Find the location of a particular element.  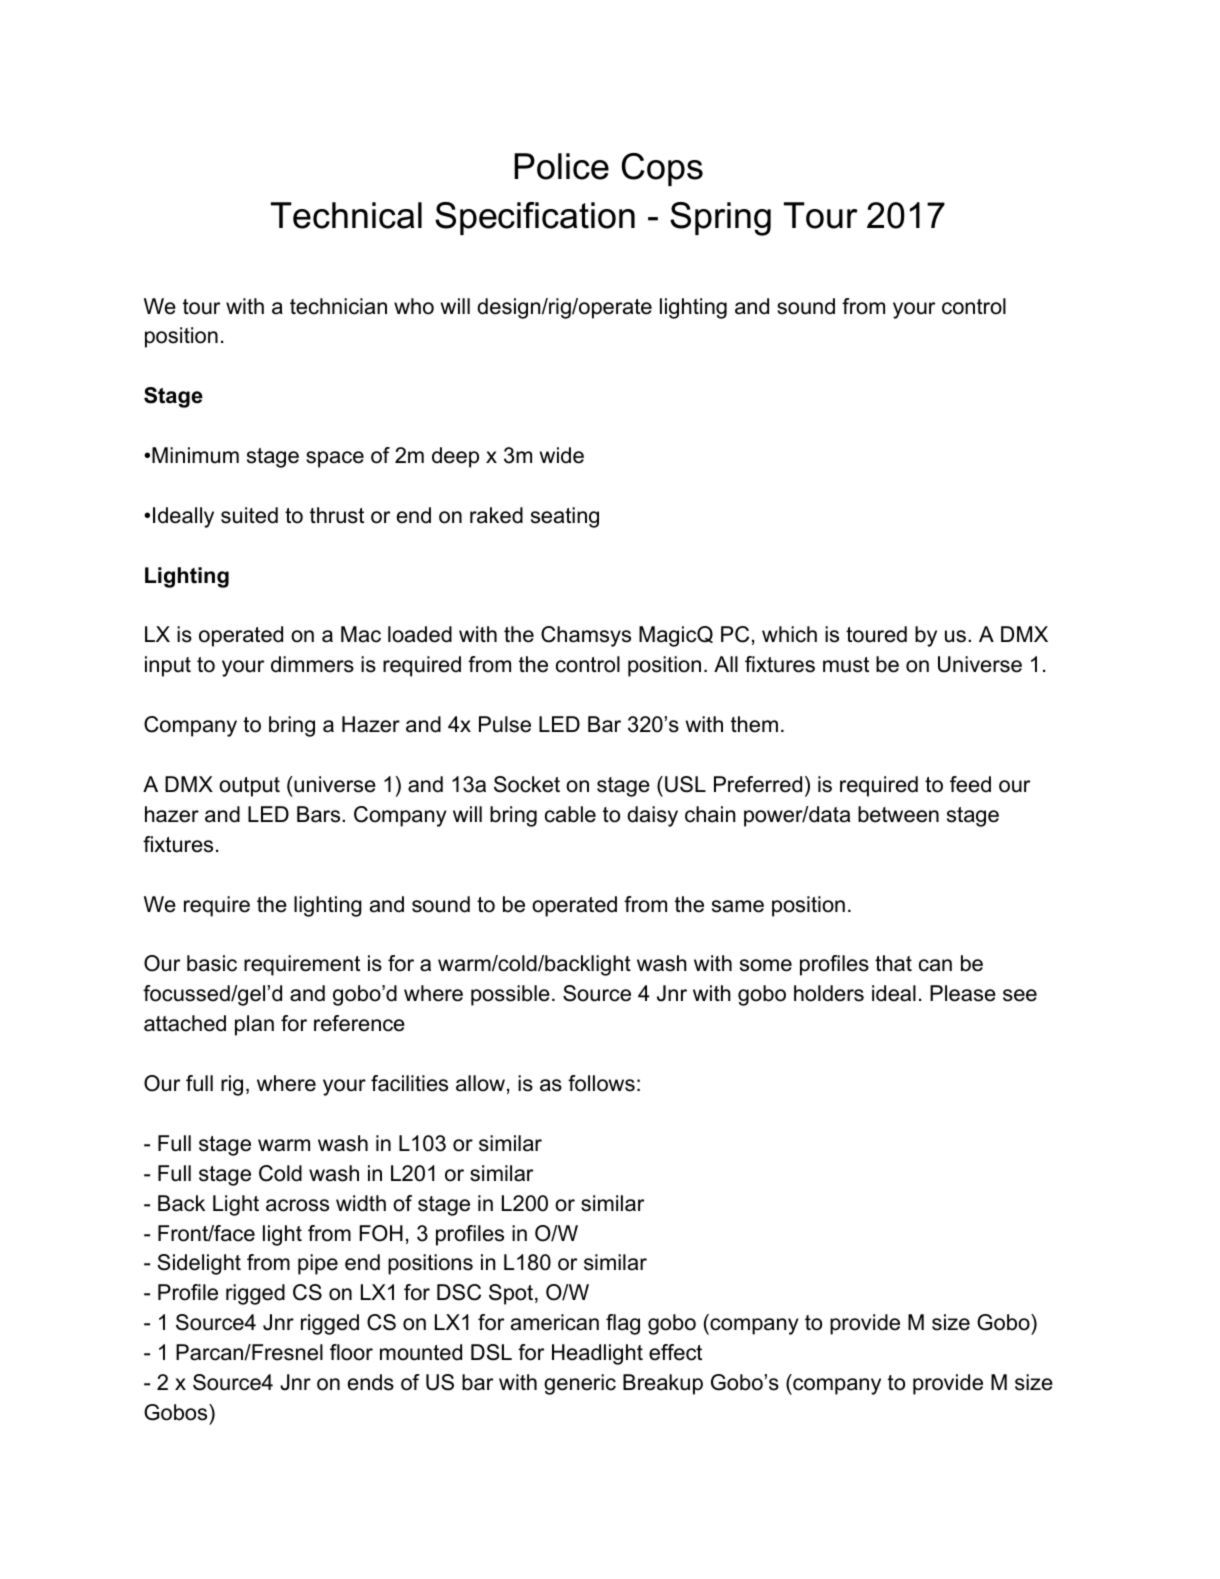

basic is located at coordinates (212, 963).
